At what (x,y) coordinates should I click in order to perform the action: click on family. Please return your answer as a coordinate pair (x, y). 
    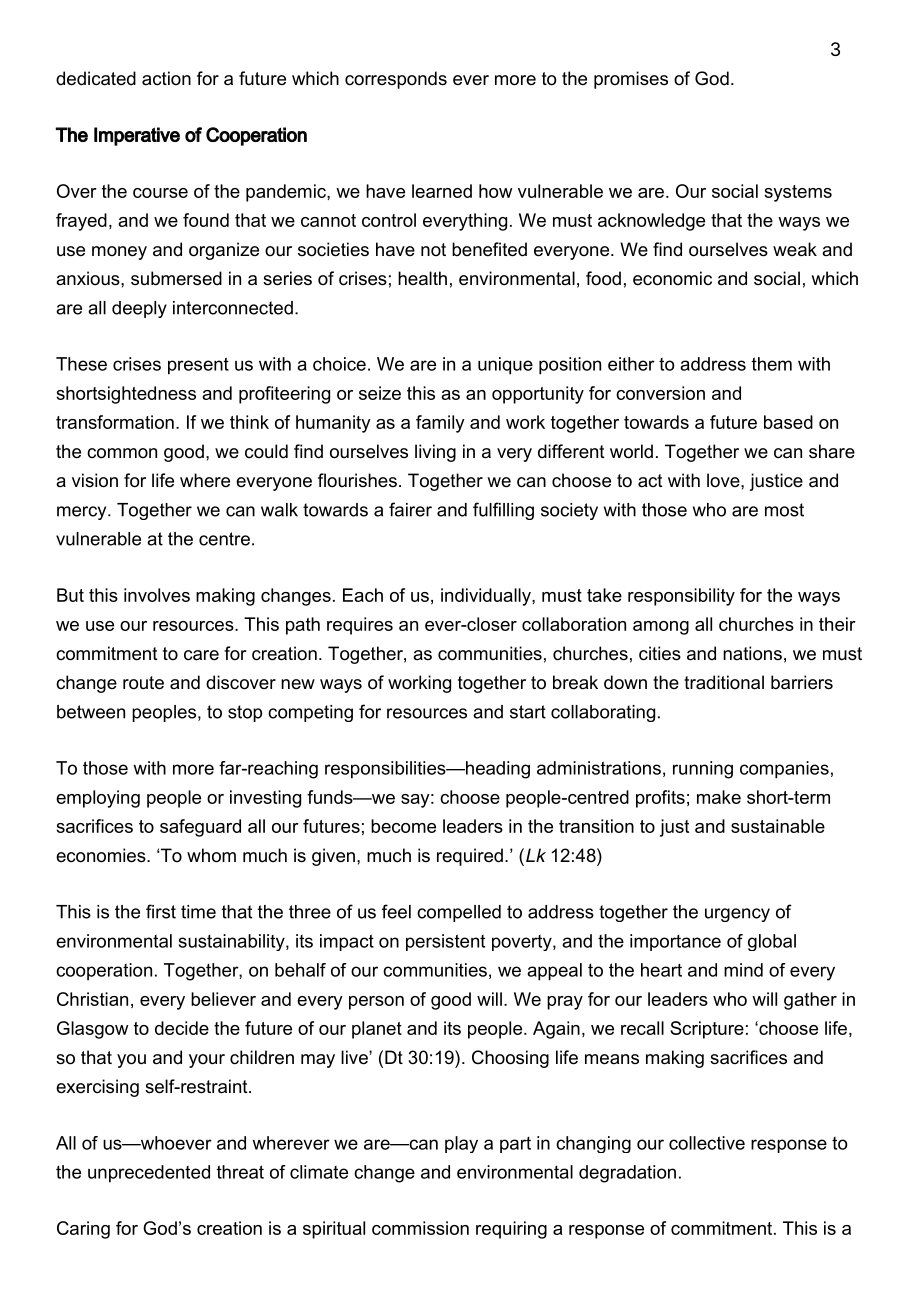
    Looking at the image, I should click on (440, 424).
